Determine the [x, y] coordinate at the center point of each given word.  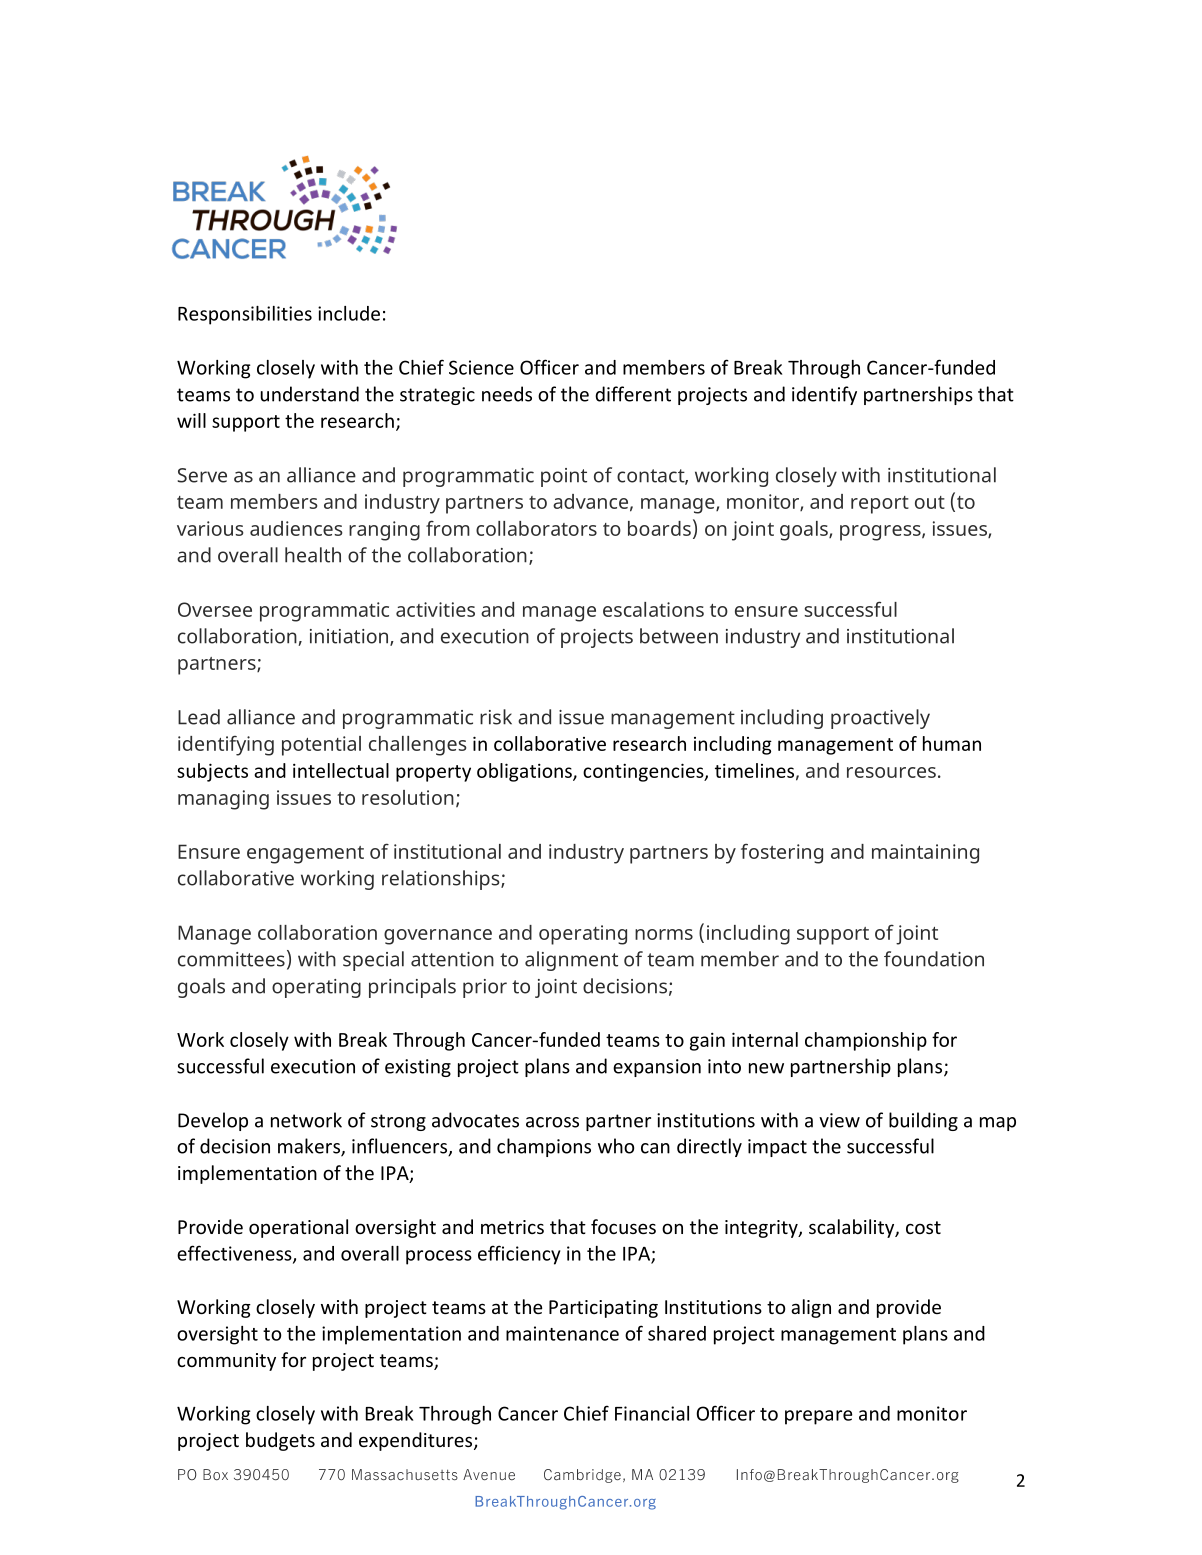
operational [298, 1228]
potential [321, 746]
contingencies [644, 772]
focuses [623, 1226]
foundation [934, 959]
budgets [280, 1441]
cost [923, 1227]
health [313, 555]
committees [231, 959]
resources [891, 772]
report [880, 505]
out [930, 502]
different [633, 394]
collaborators [536, 528]
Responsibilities [245, 315]
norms [664, 934]
